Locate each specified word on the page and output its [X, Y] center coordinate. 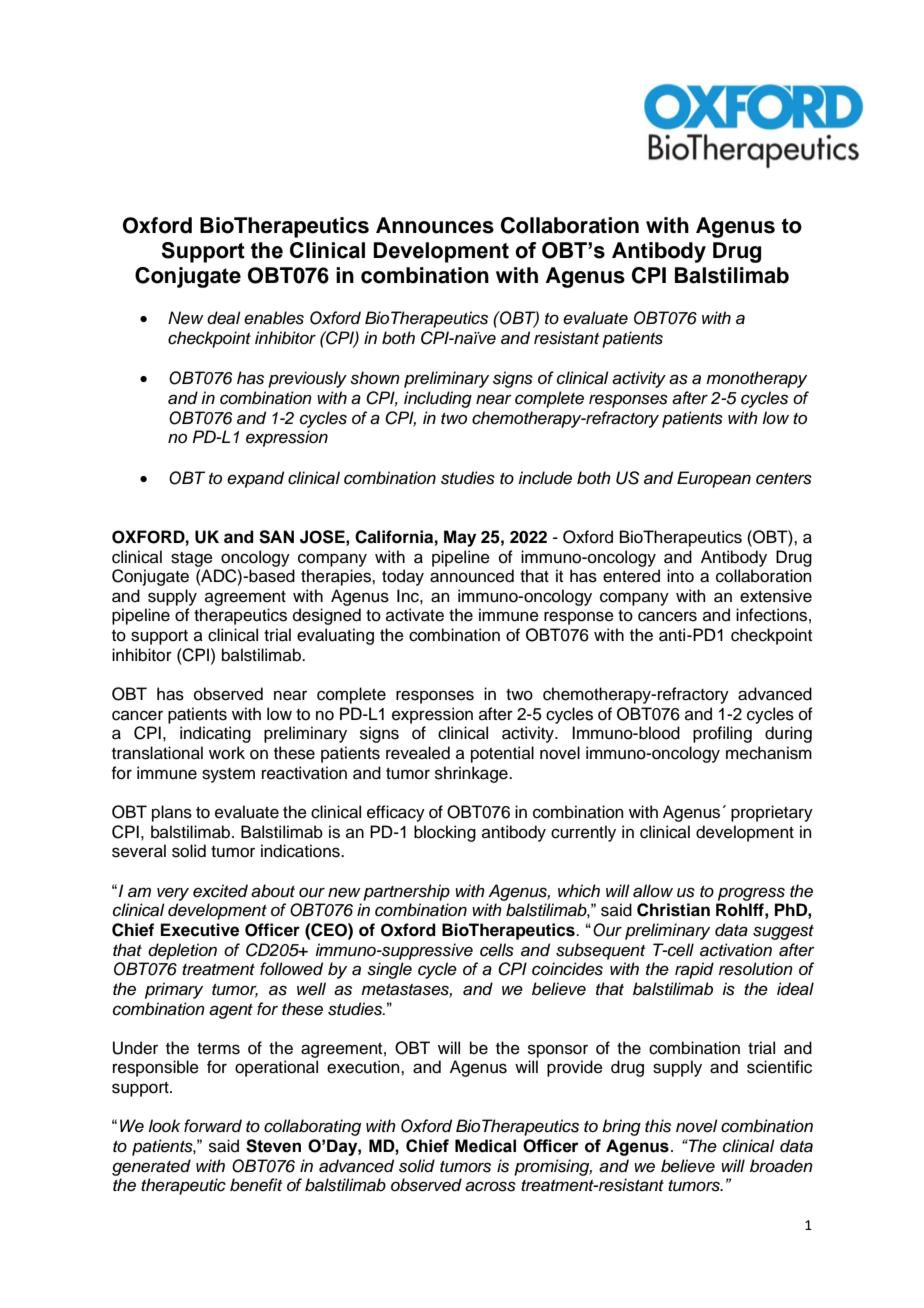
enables [274, 318]
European [714, 479]
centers [784, 479]
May [460, 538]
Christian [673, 910]
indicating [215, 734]
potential [502, 754]
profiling [722, 734]
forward [213, 1126]
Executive [200, 930]
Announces [435, 225]
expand [255, 479]
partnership [406, 892]
